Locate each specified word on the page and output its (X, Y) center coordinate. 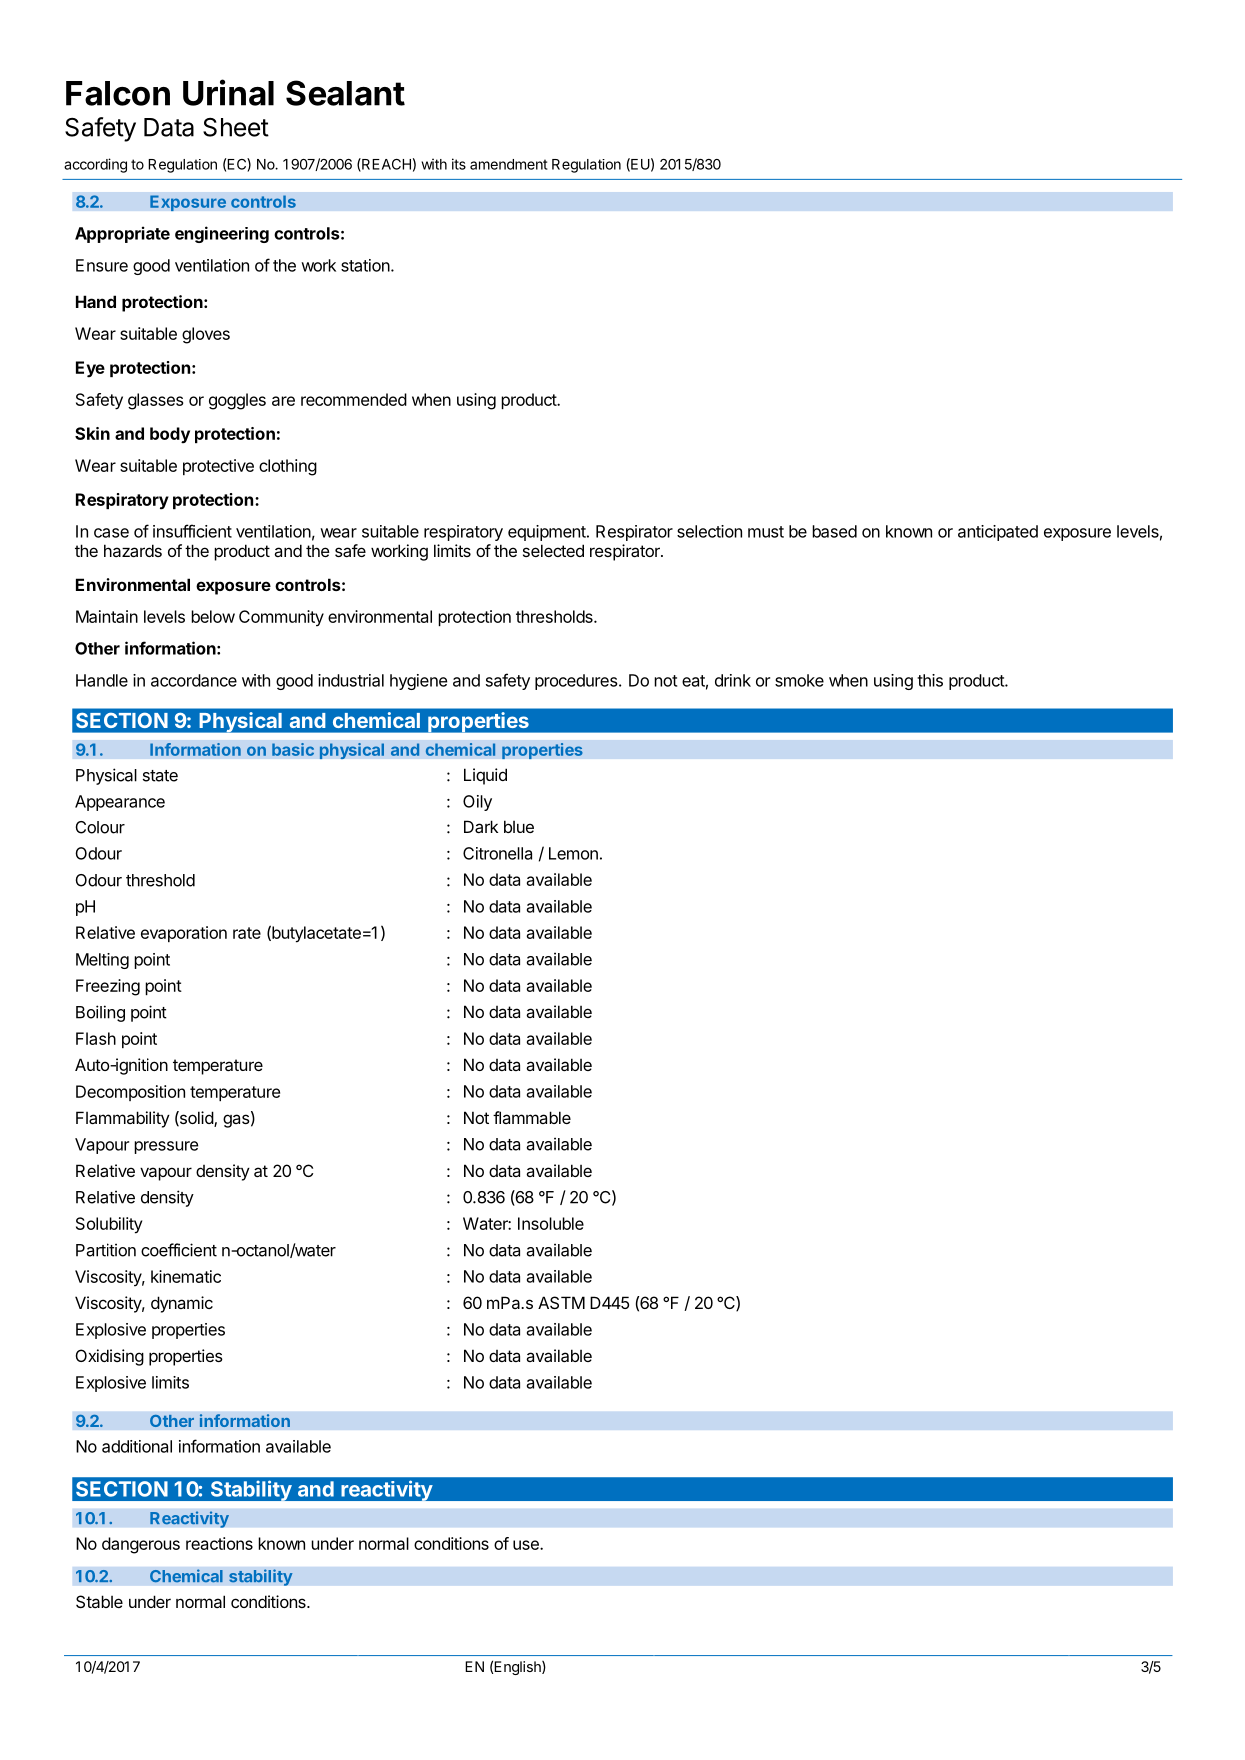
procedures (576, 682)
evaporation (184, 934)
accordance (194, 680)
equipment (548, 533)
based (834, 531)
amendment (509, 164)
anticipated (998, 533)
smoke (799, 680)
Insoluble (551, 1223)
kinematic (186, 1276)
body (170, 435)
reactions (219, 1543)
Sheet (236, 127)
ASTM (561, 1302)
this (930, 680)
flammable (532, 1117)
